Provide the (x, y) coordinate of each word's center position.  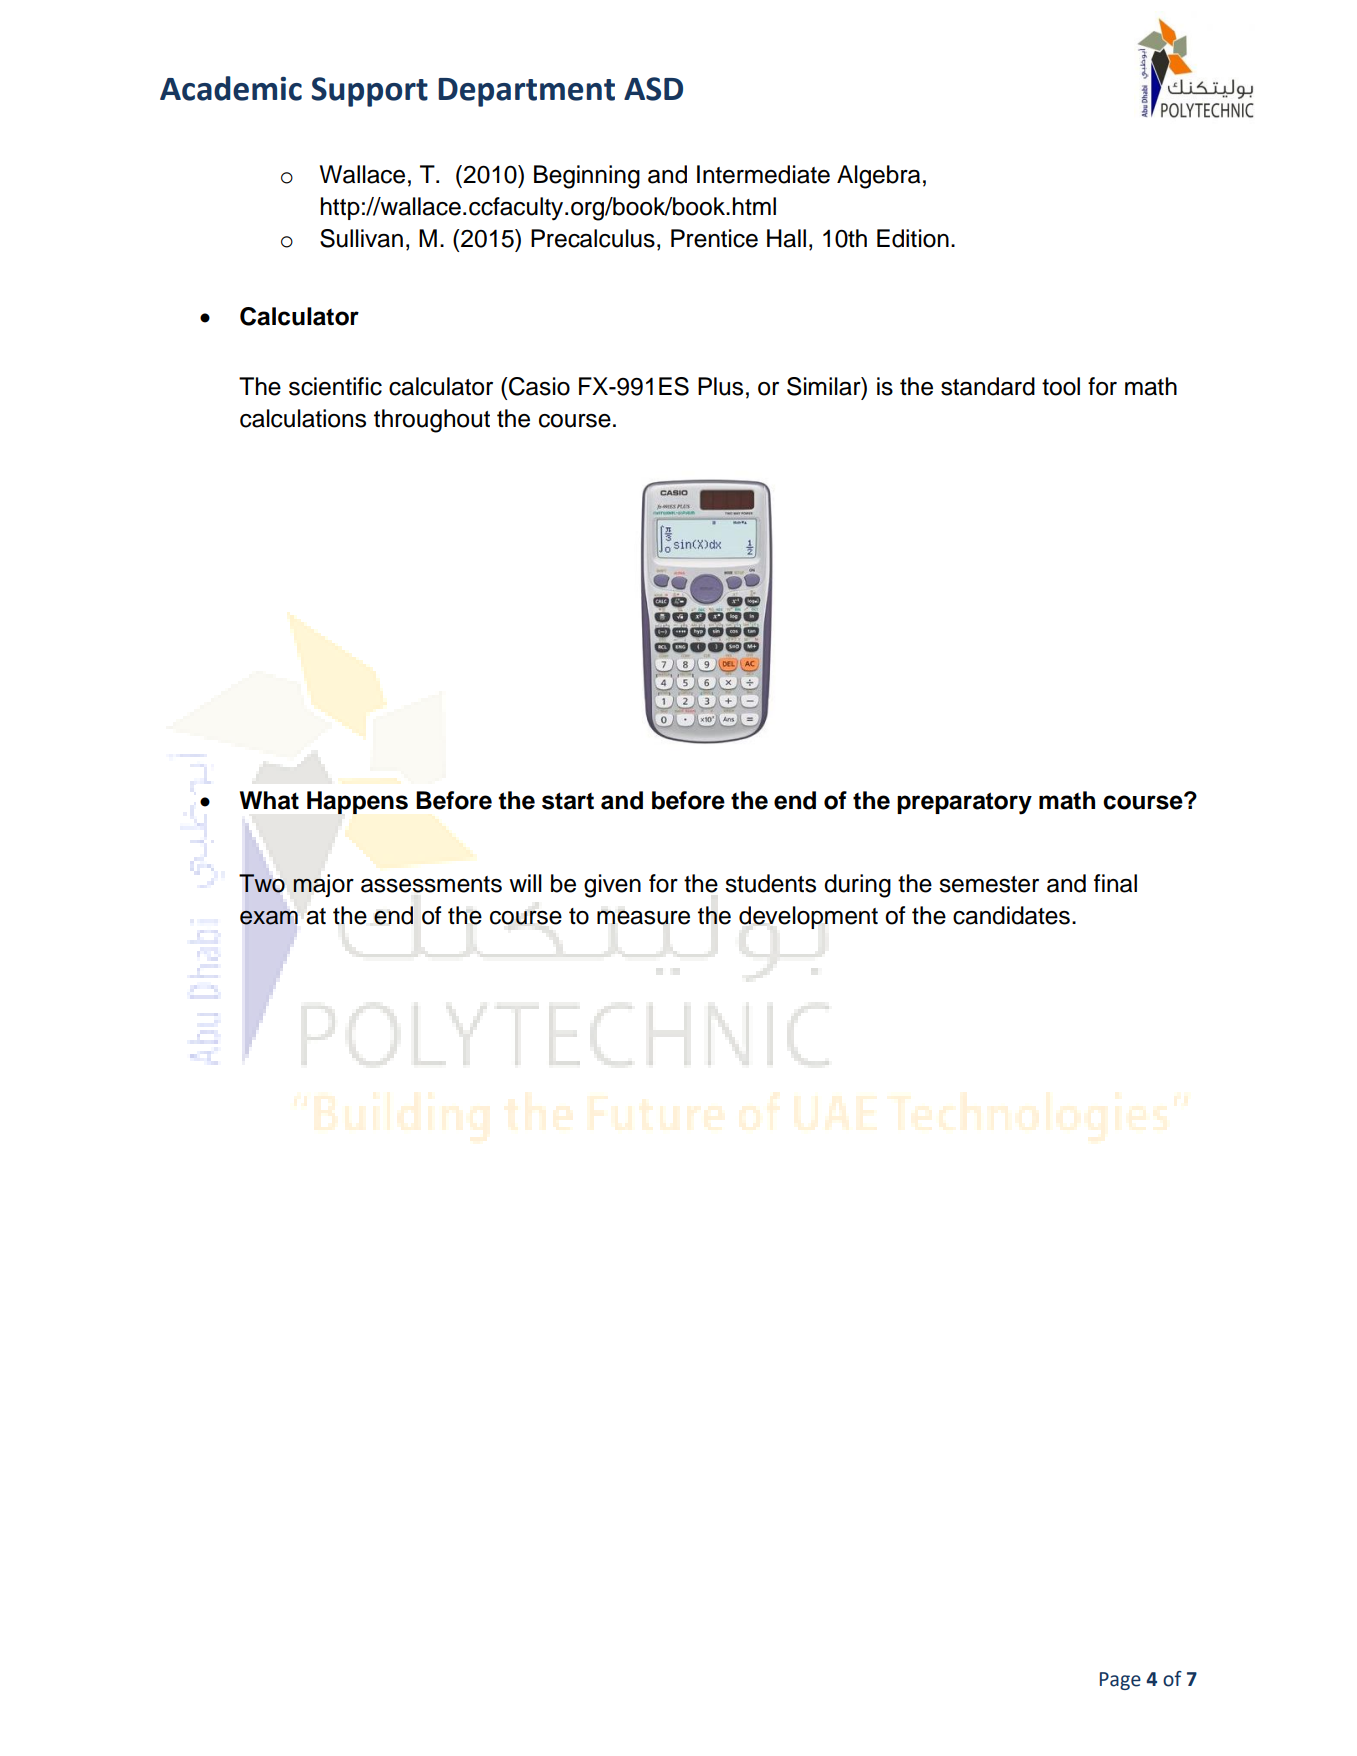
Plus (720, 386)
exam (269, 918)
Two (262, 883)
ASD (653, 89)
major (323, 885)
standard (988, 386)
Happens (357, 802)
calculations (303, 418)
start (568, 801)
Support (369, 92)
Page (1120, 1681)
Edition (913, 238)
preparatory (964, 803)
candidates (1011, 915)
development (808, 917)
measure (643, 917)
